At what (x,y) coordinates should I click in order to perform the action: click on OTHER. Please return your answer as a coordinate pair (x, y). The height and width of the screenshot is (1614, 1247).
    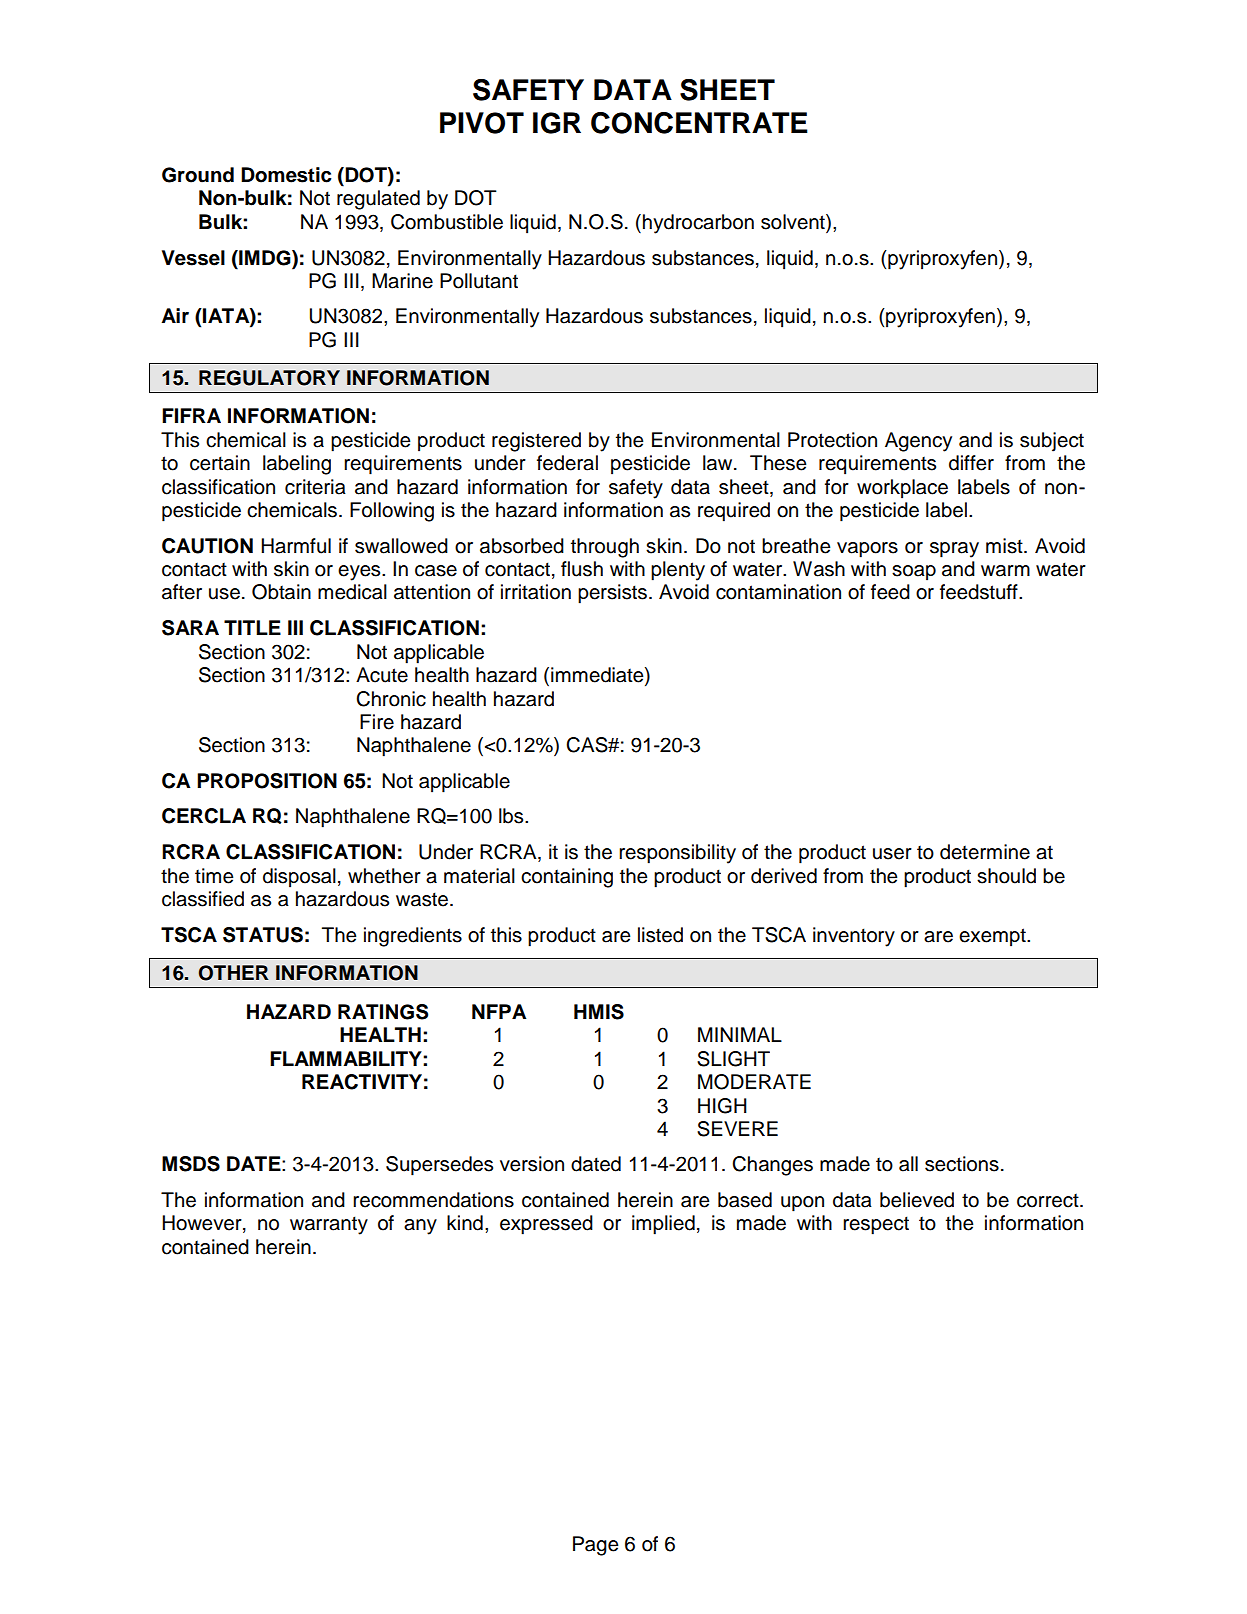
    Looking at the image, I should click on (234, 973).
